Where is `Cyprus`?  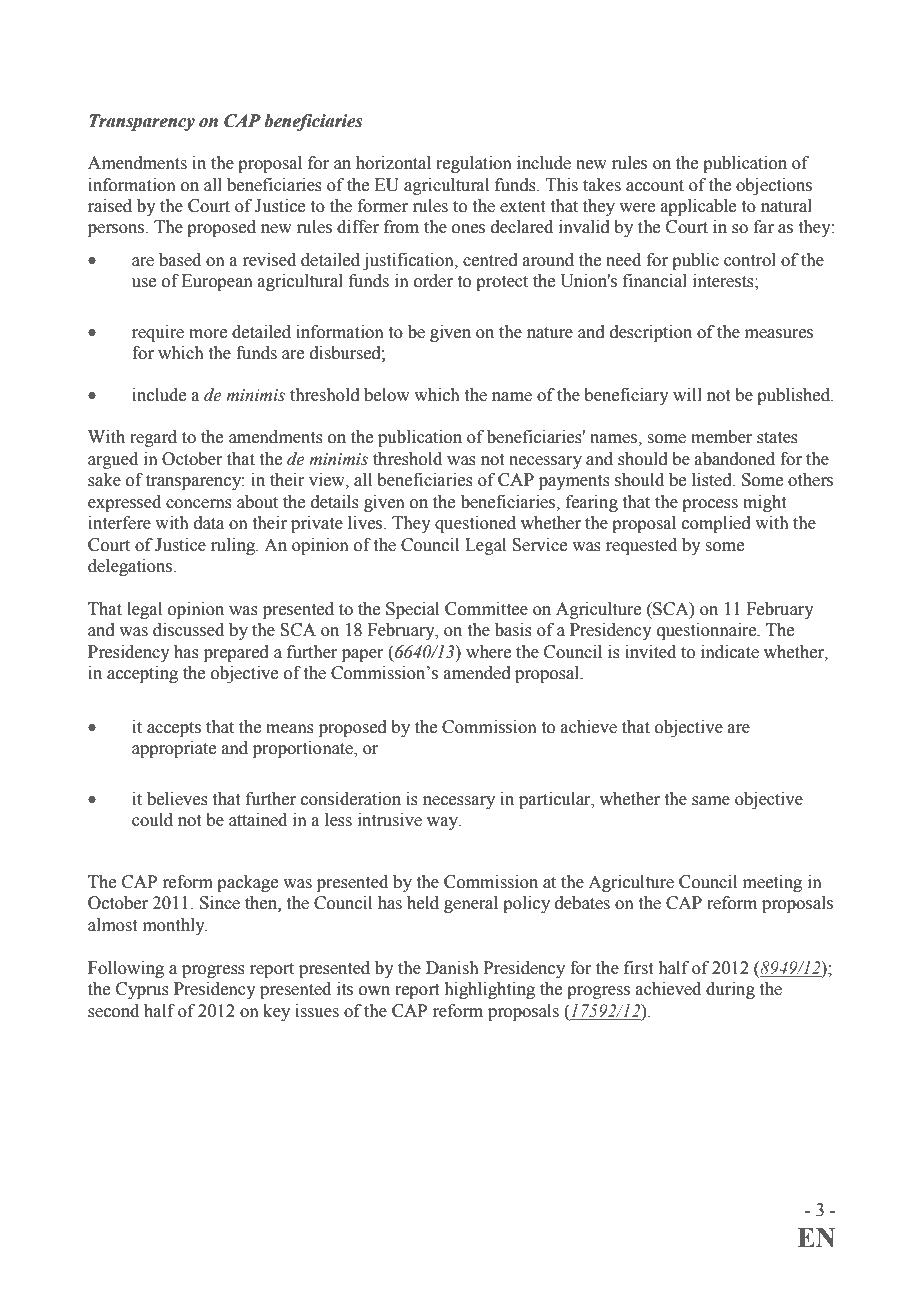
Cyprus is located at coordinates (142, 990).
